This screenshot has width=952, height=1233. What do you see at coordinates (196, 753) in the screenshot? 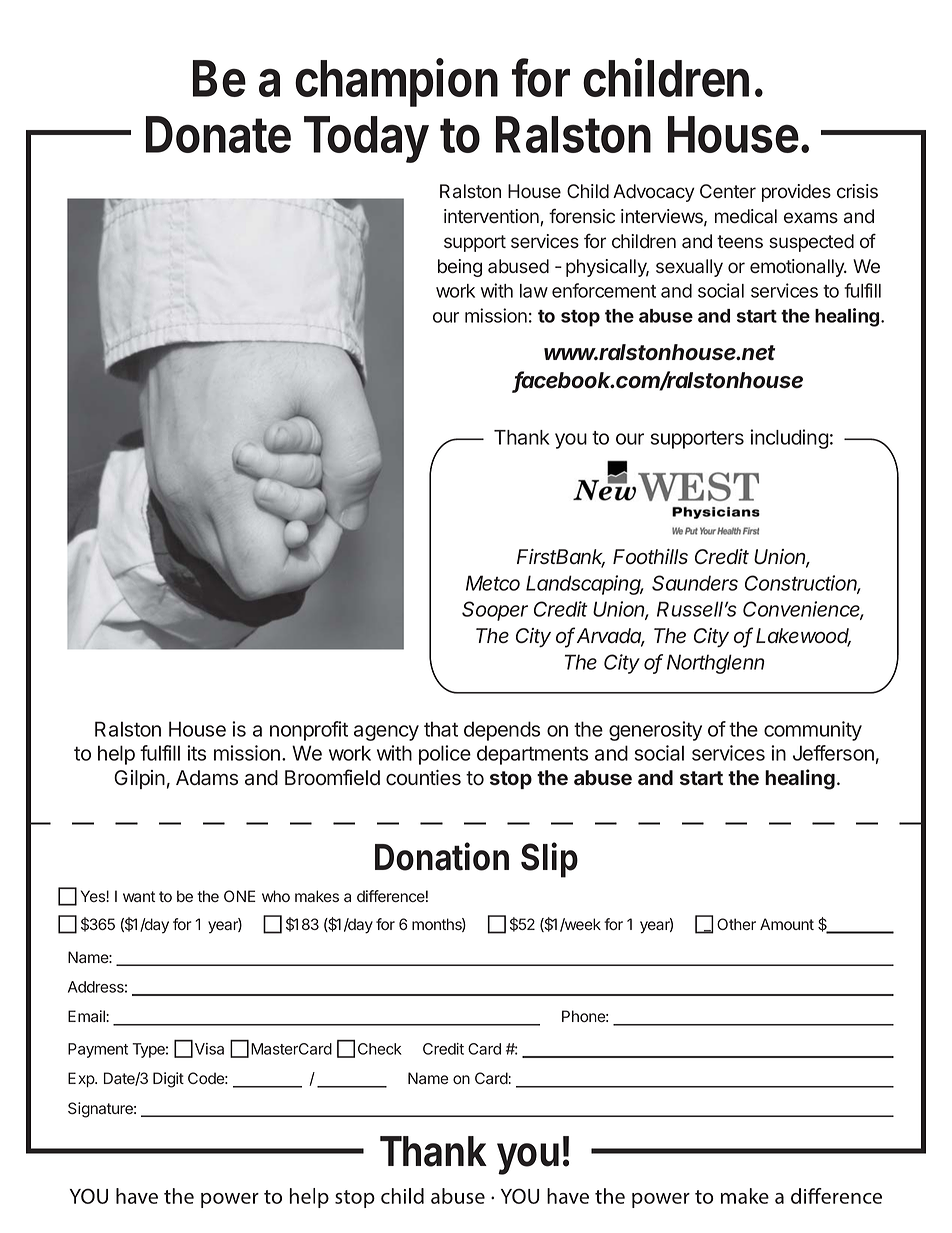
I see `its` at bounding box center [196, 753].
